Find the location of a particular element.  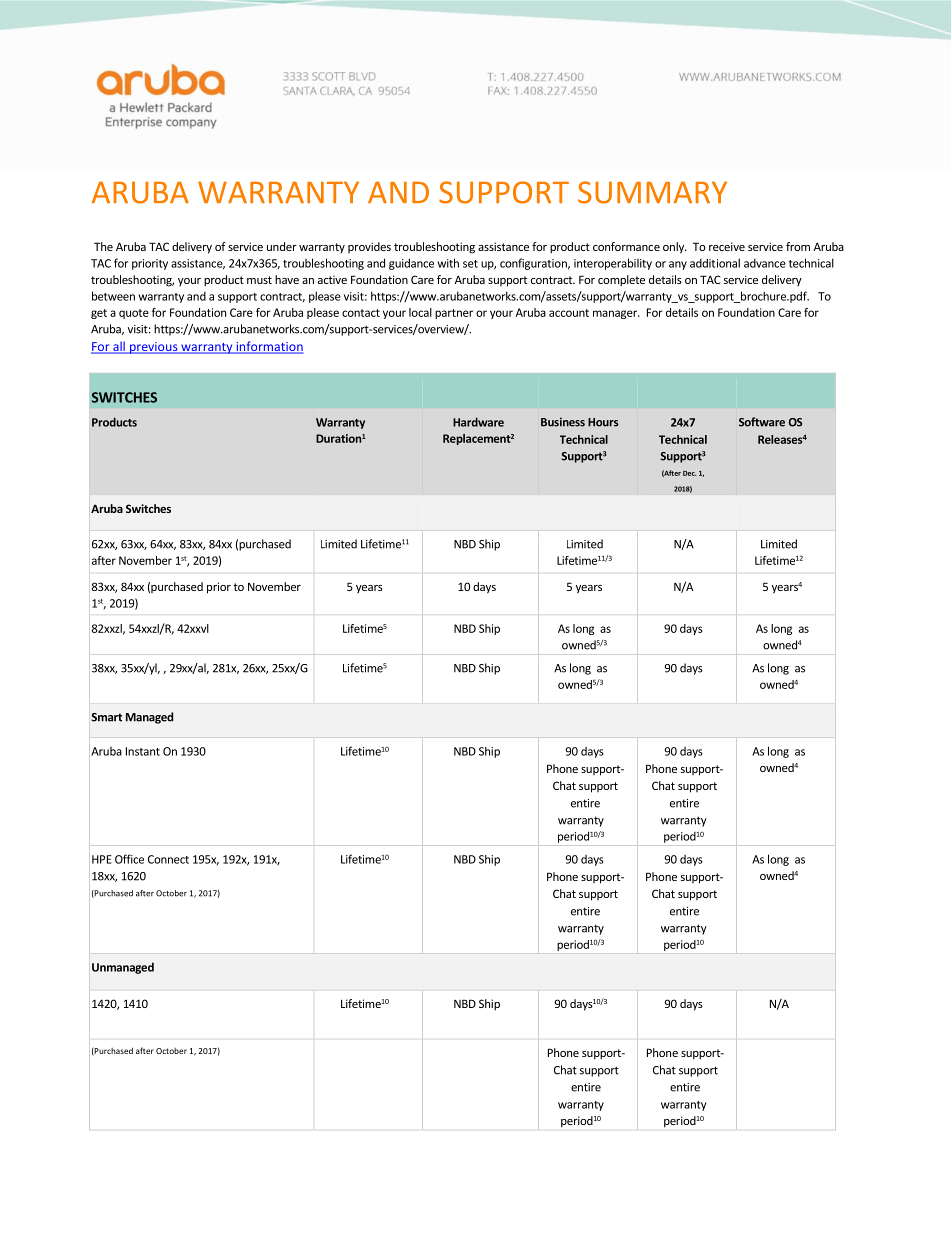

Business is located at coordinates (563, 422).
